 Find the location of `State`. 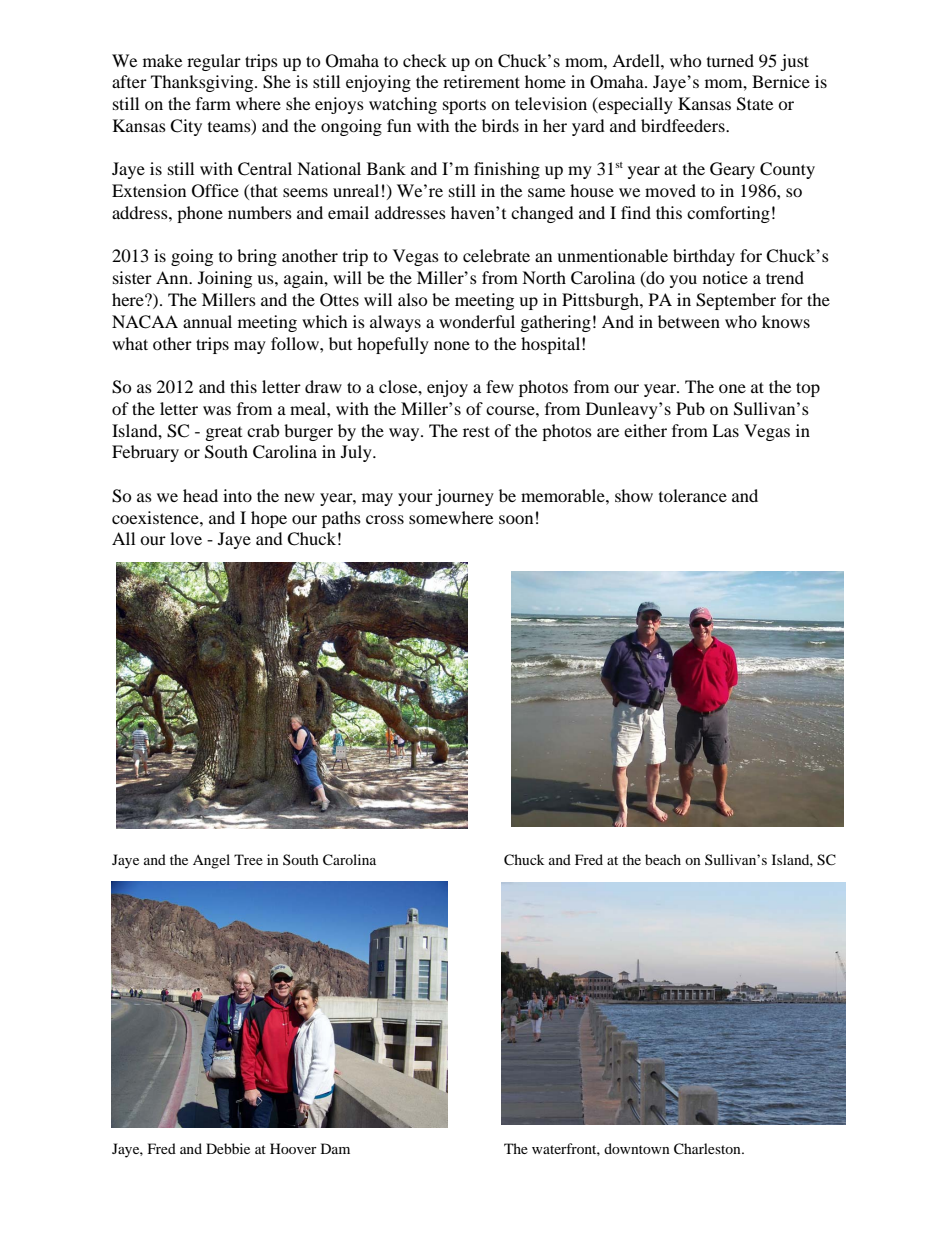

State is located at coordinates (755, 104).
